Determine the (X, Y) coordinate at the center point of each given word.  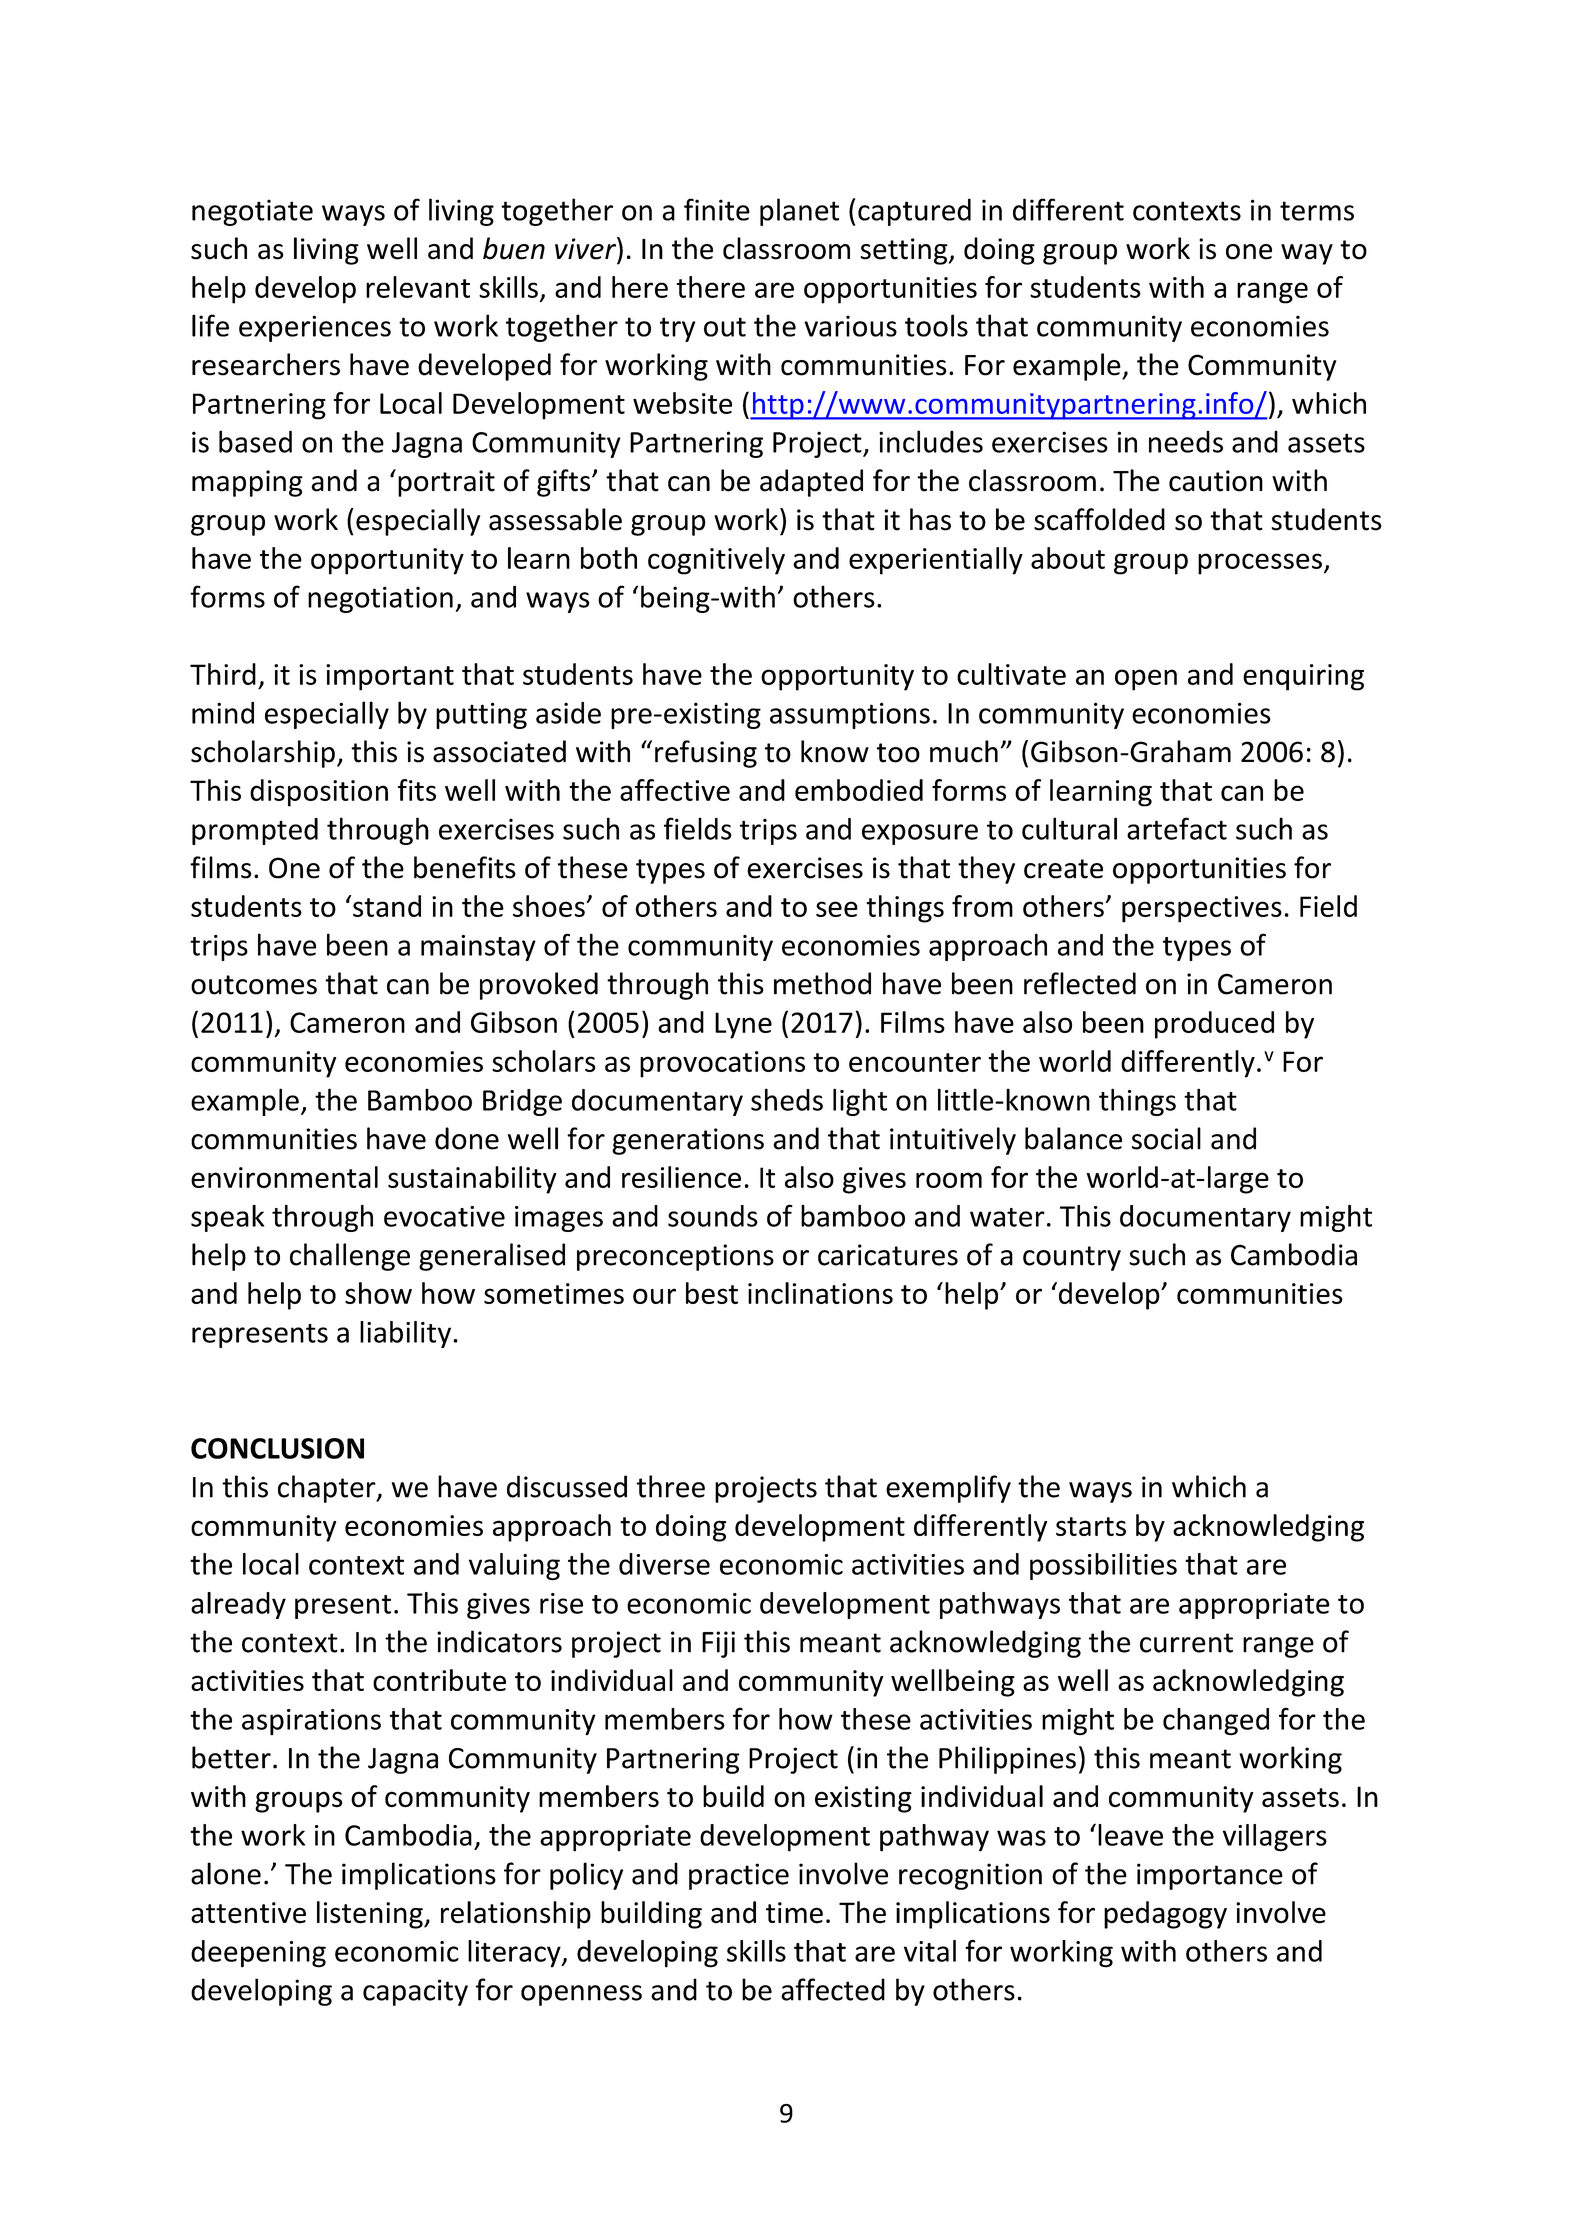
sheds (787, 1099)
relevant (418, 287)
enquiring (1303, 677)
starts (1091, 1526)
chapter (328, 1489)
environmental (284, 1177)
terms (1317, 211)
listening (371, 1915)
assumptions (850, 715)
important (390, 677)
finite (717, 209)
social (1166, 1138)
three (671, 1486)
